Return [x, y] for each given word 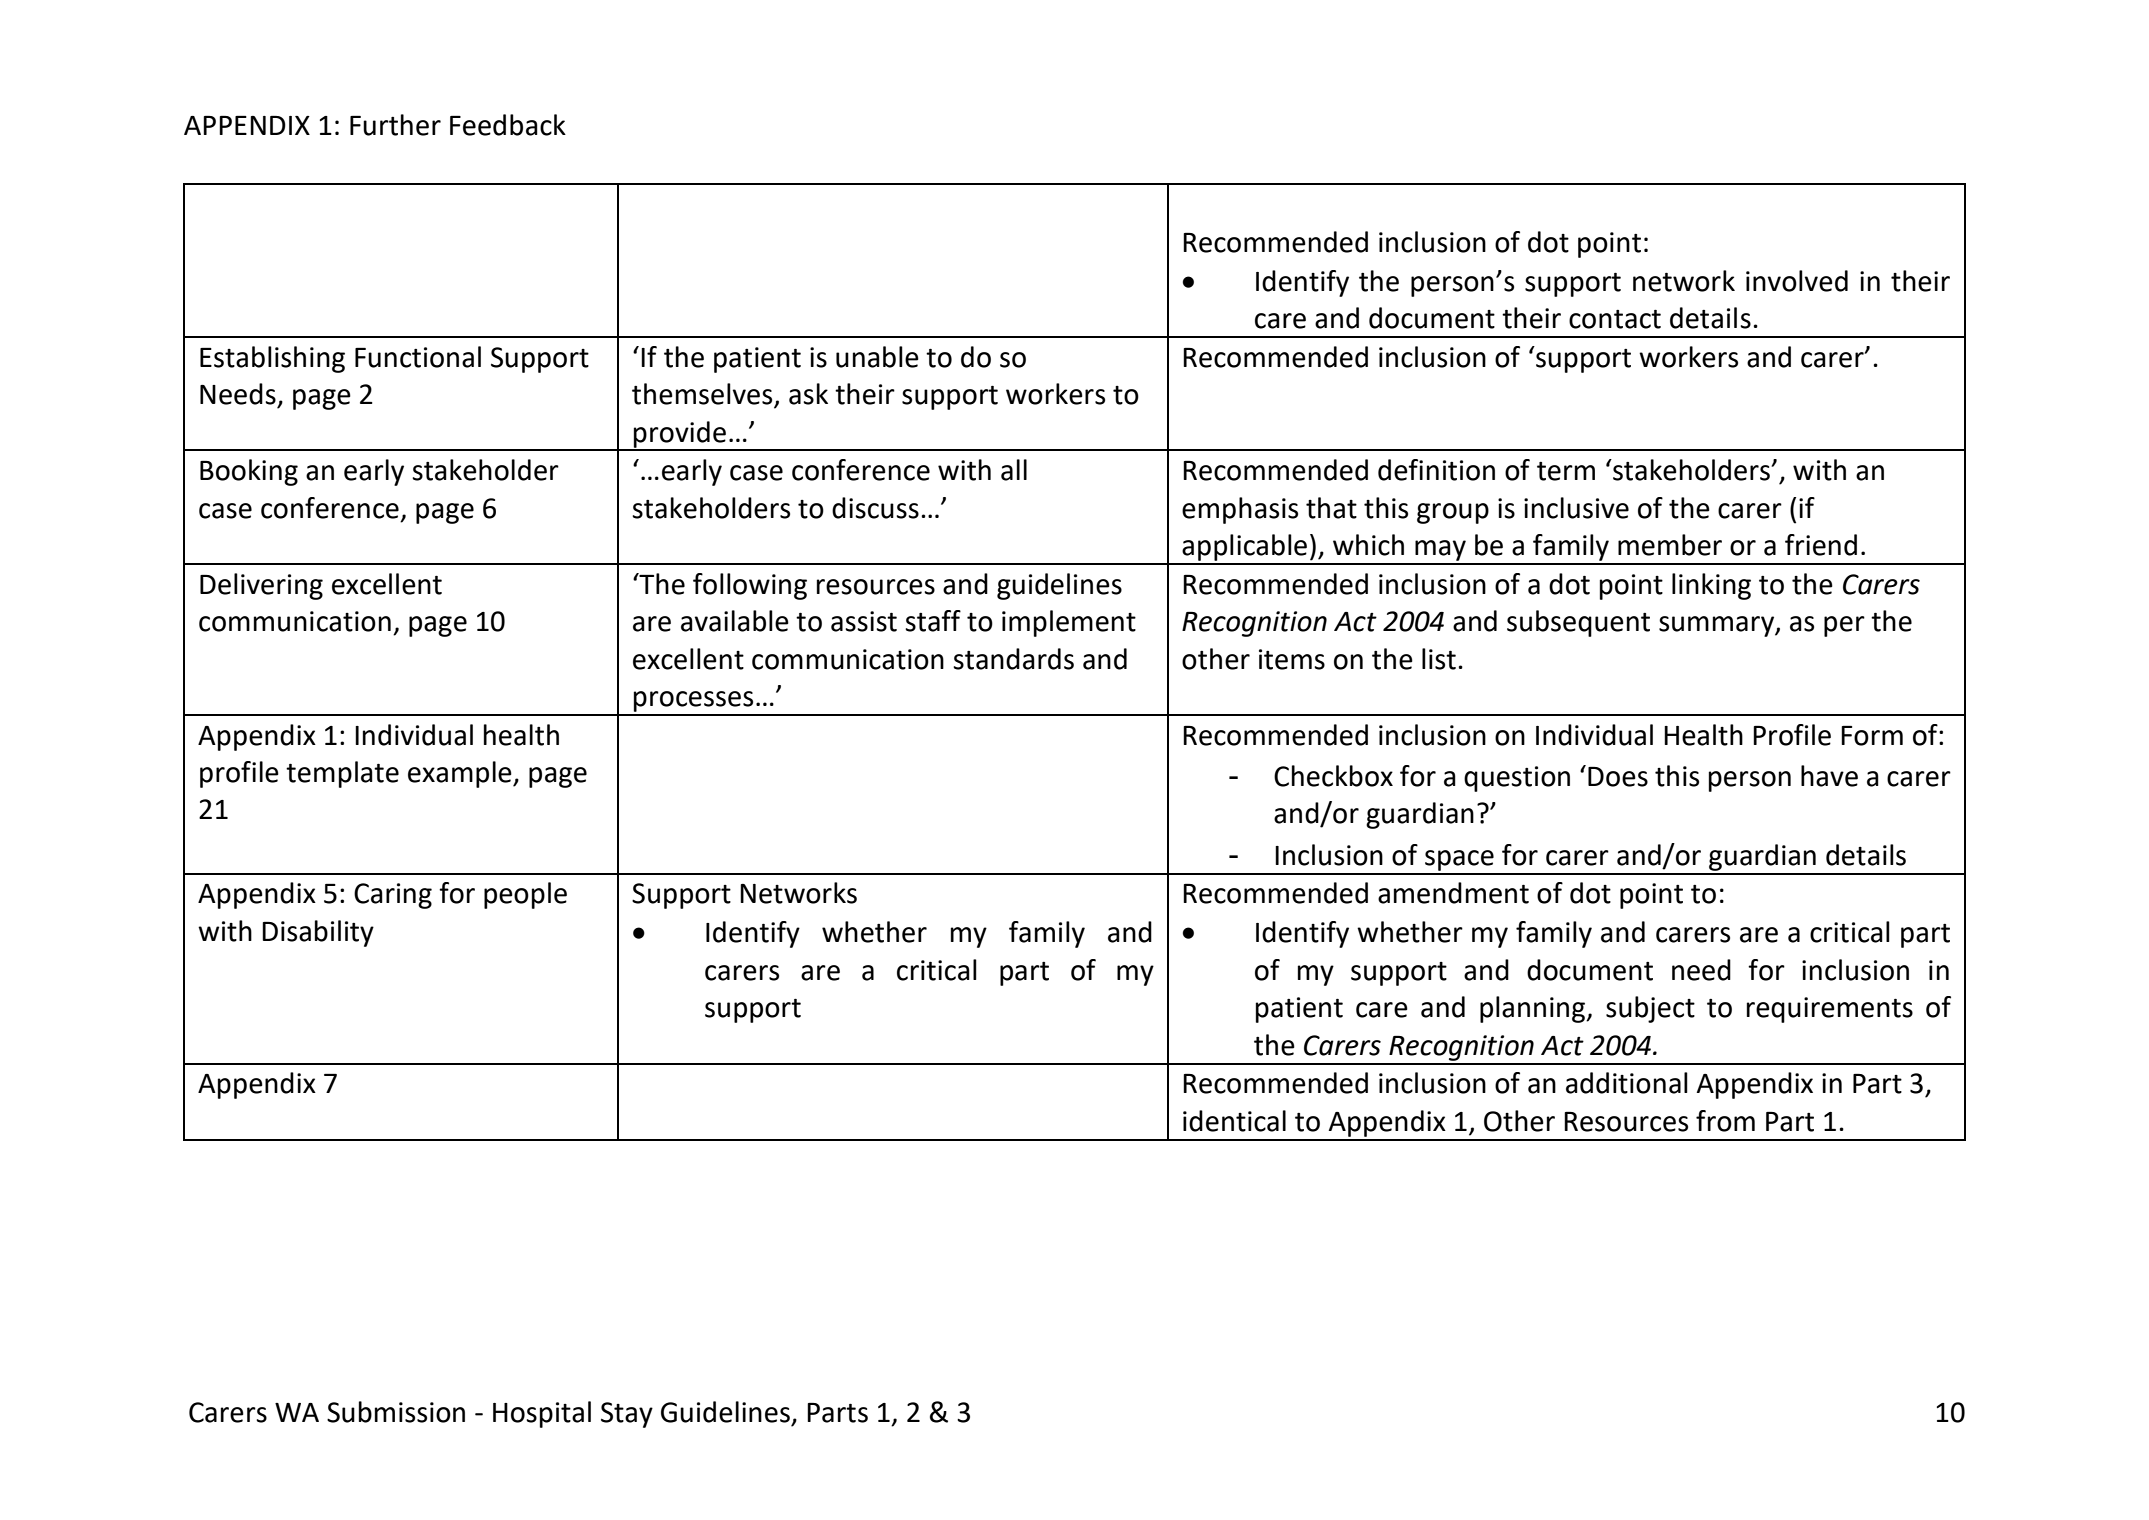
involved [1797, 281]
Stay [627, 1415]
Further [395, 125]
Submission [396, 1412]
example [461, 774]
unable [877, 357]
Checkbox [1333, 776]
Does [1618, 777]
